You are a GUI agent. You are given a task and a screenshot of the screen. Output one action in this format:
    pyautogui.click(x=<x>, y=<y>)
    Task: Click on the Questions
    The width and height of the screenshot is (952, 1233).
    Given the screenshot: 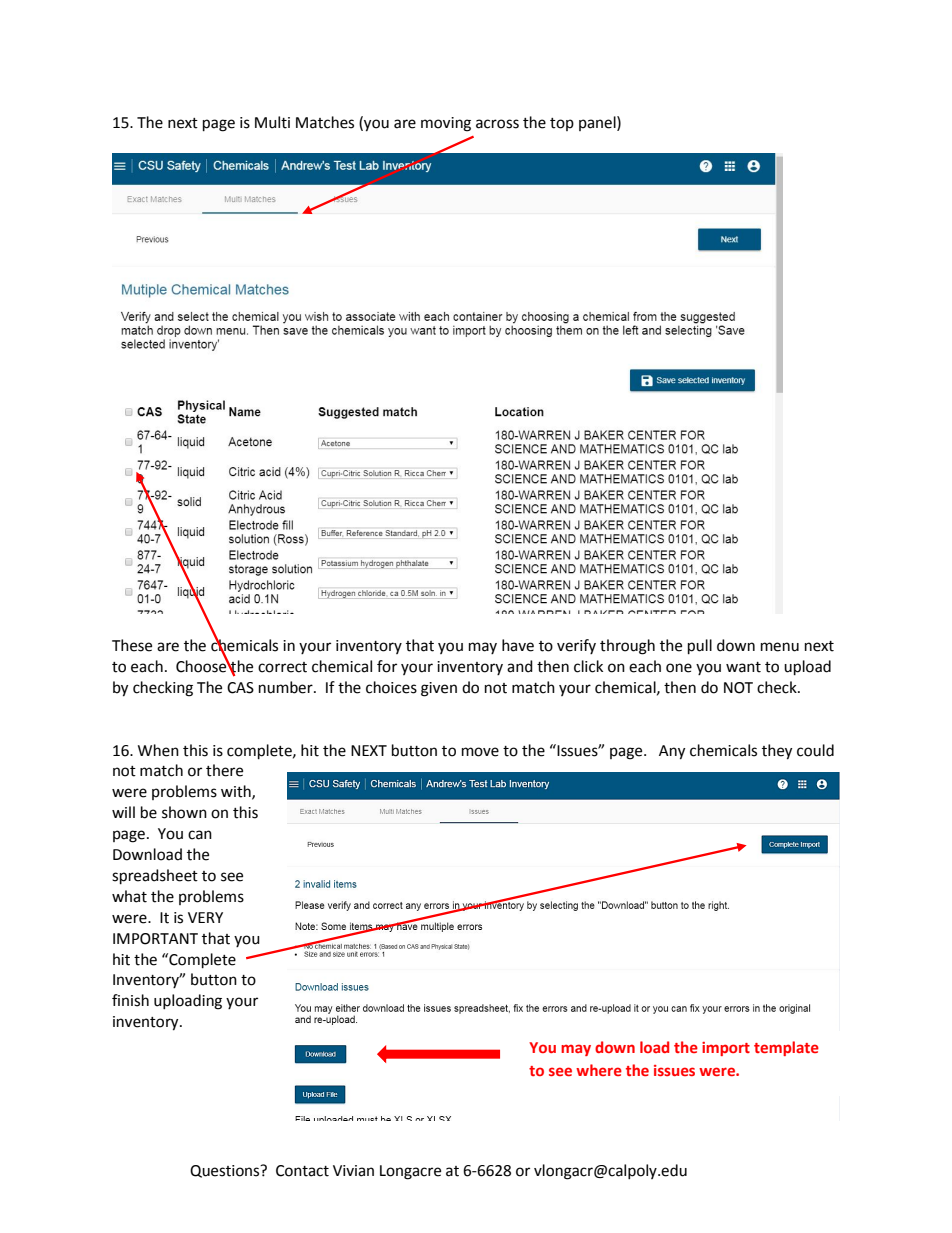 What is the action you would take?
    pyautogui.click(x=226, y=1171)
